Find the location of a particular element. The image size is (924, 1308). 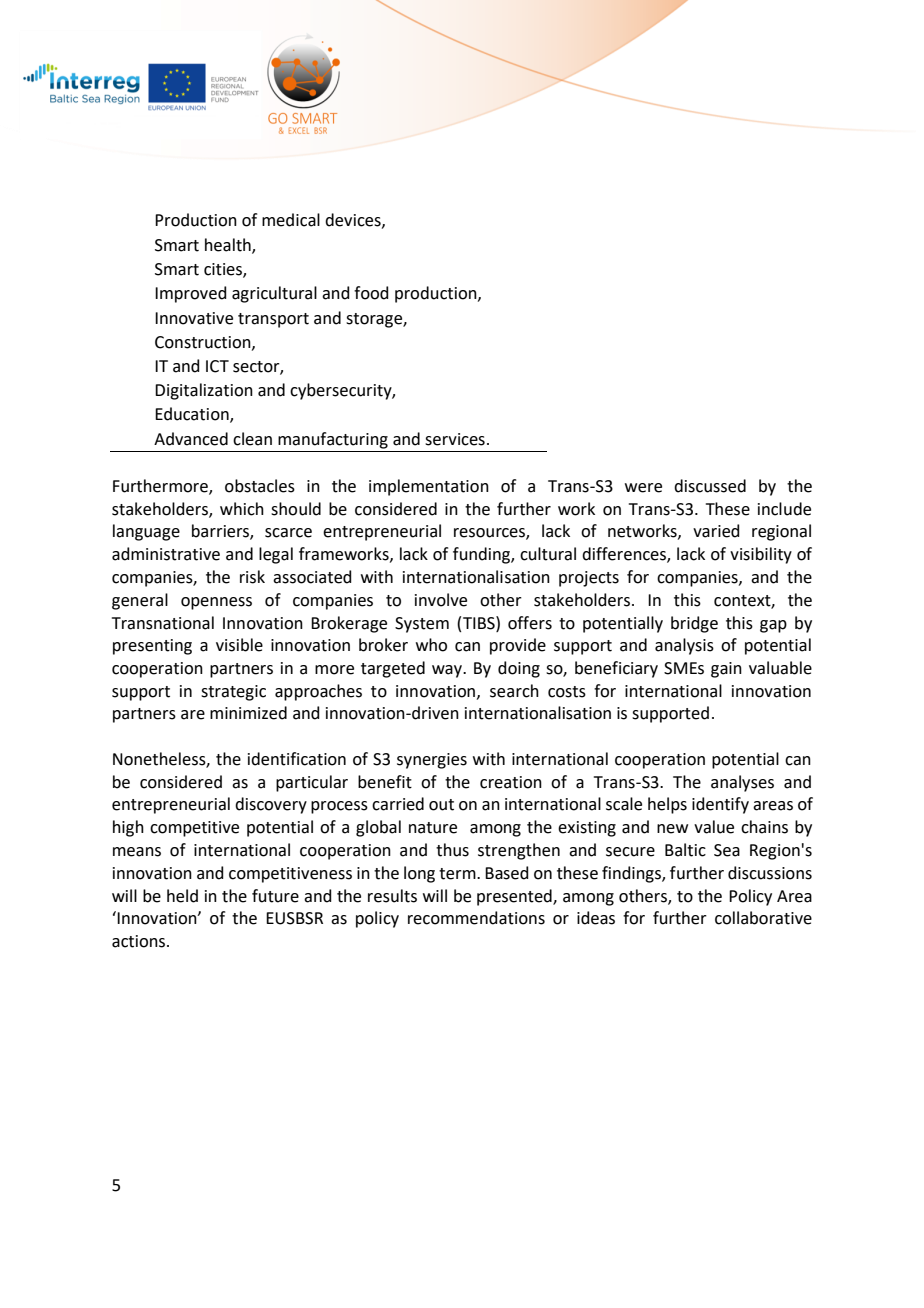

services is located at coordinates (455, 439).
